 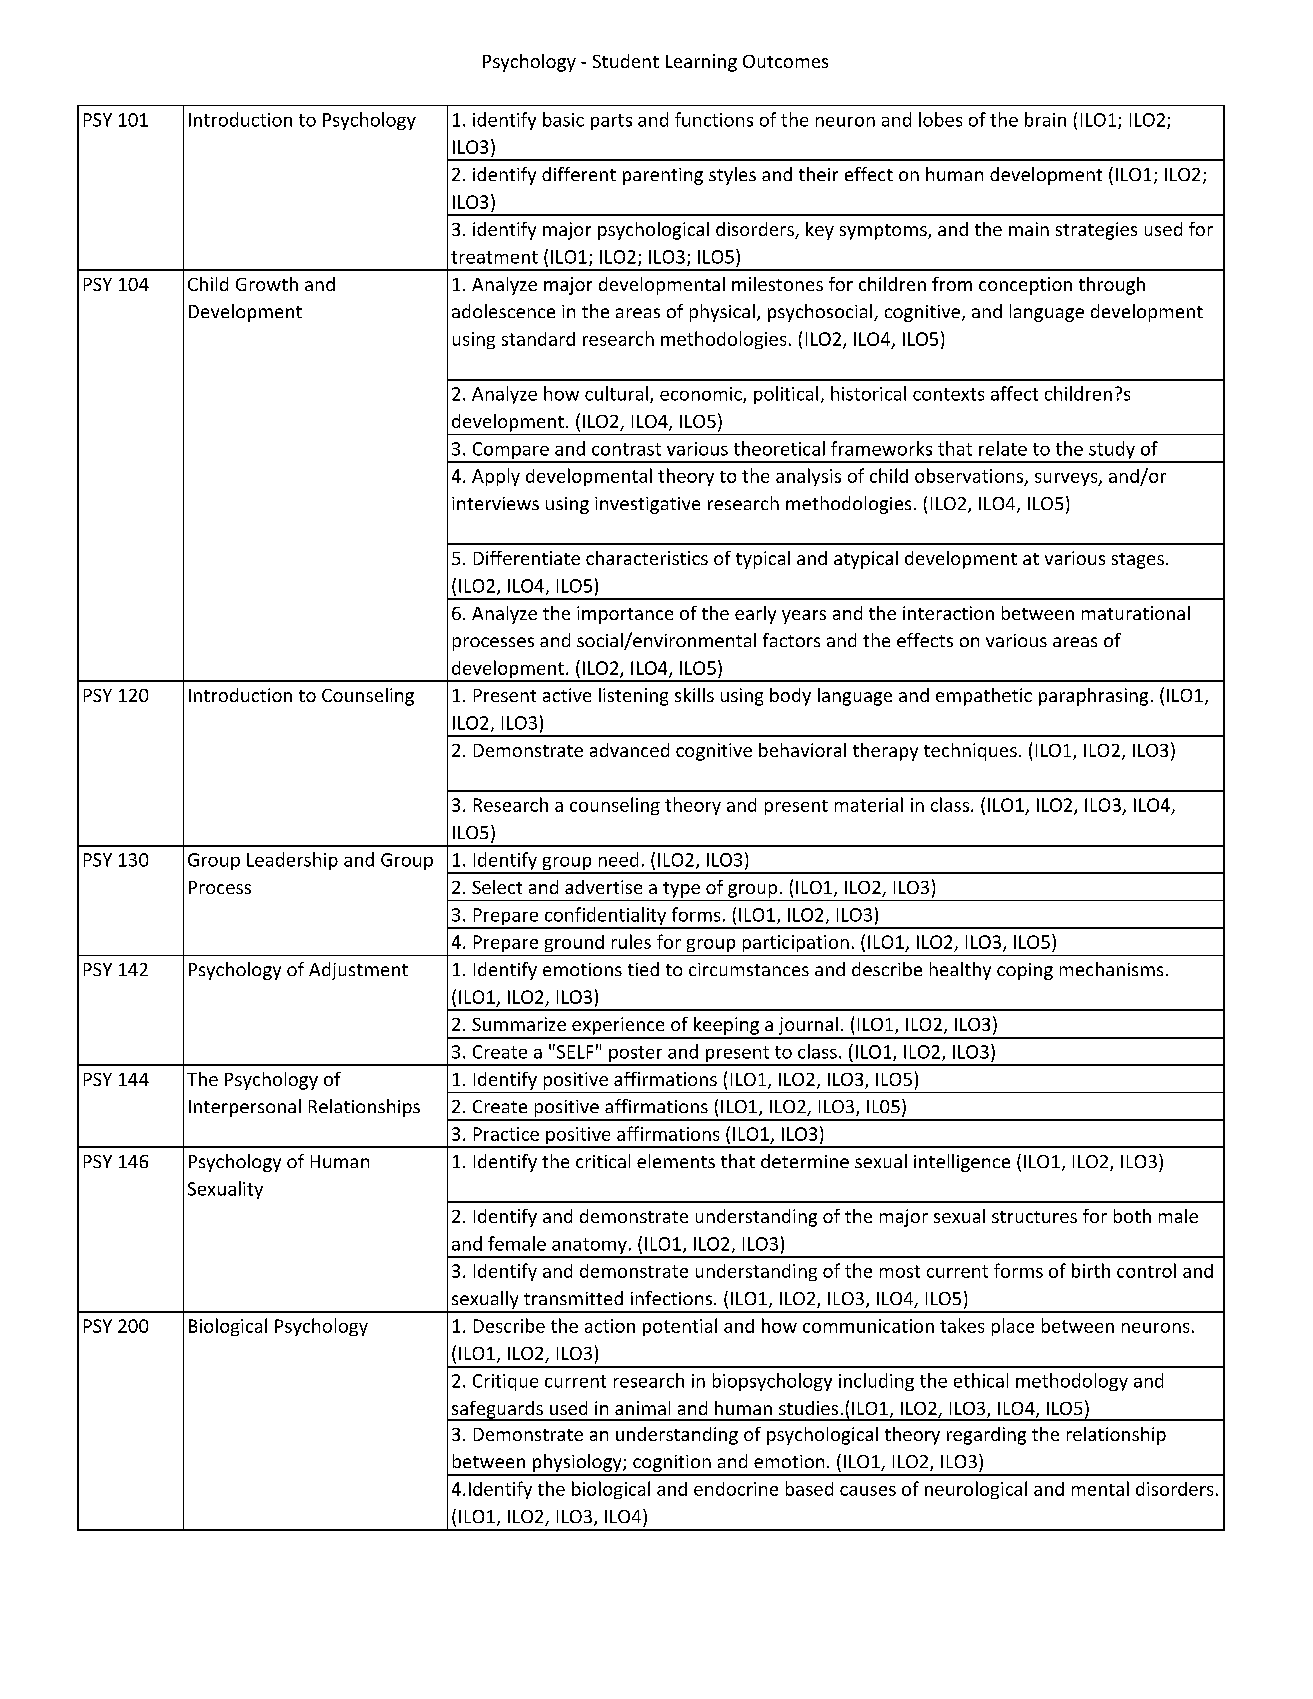 What do you see at coordinates (714, 119) in the screenshot?
I see `functions` at bounding box center [714, 119].
